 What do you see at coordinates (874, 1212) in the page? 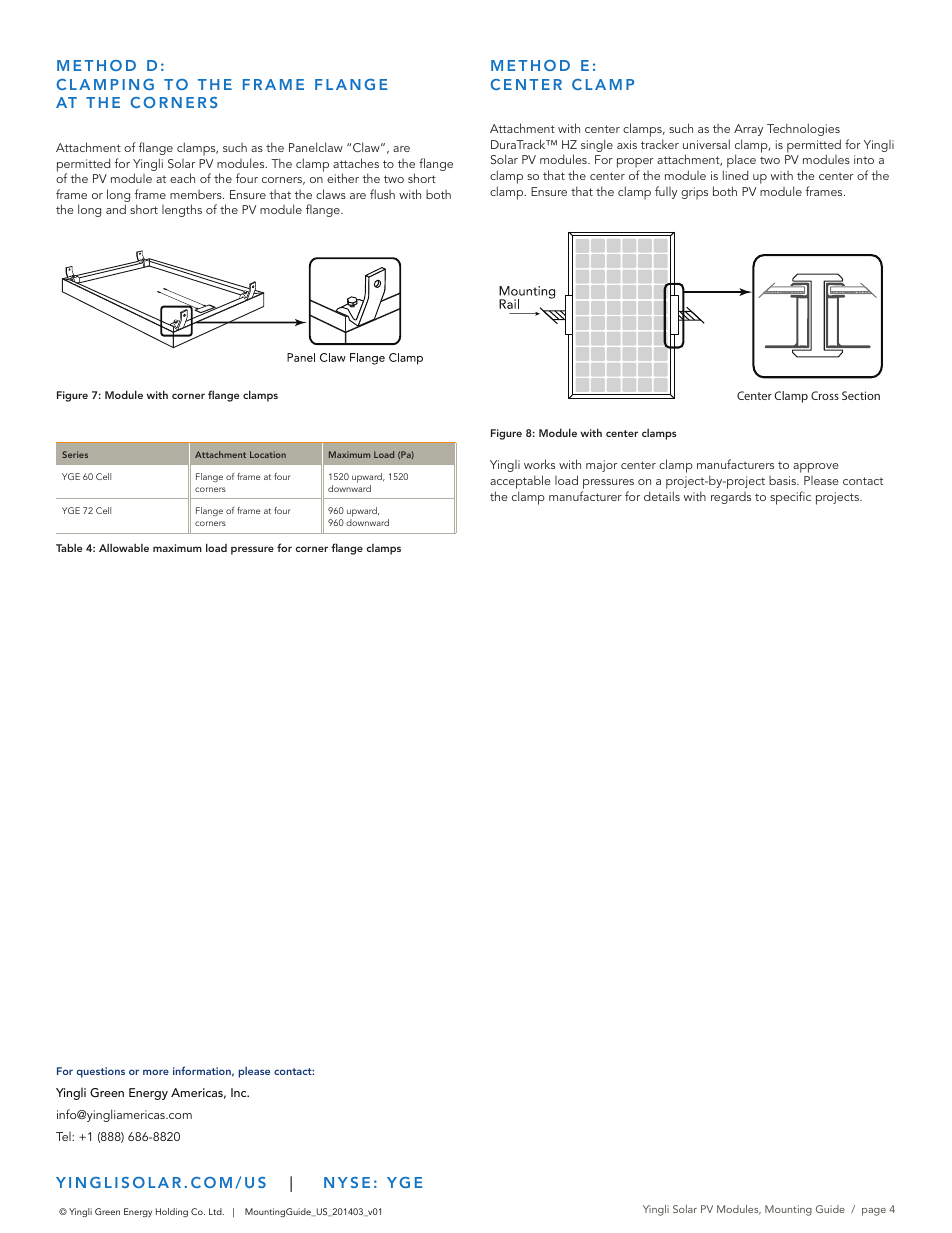
I see `page` at bounding box center [874, 1212].
